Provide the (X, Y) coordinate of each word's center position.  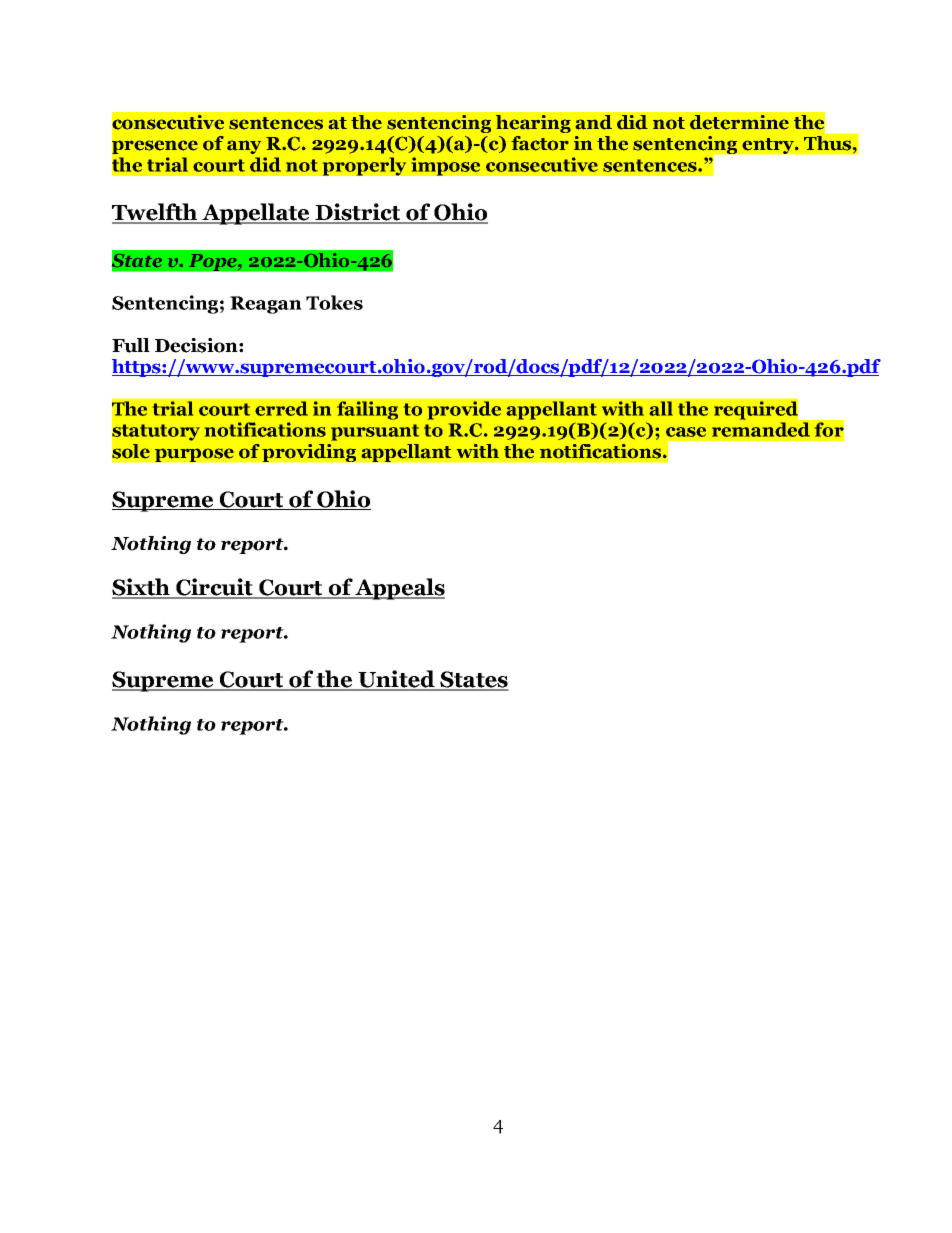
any (244, 147)
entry (769, 146)
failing (367, 410)
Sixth (142, 588)
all (661, 408)
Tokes (334, 302)
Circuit (214, 588)
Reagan (266, 305)
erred (281, 408)
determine (739, 122)
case (686, 432)
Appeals (399, 589)
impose (445, 166)
